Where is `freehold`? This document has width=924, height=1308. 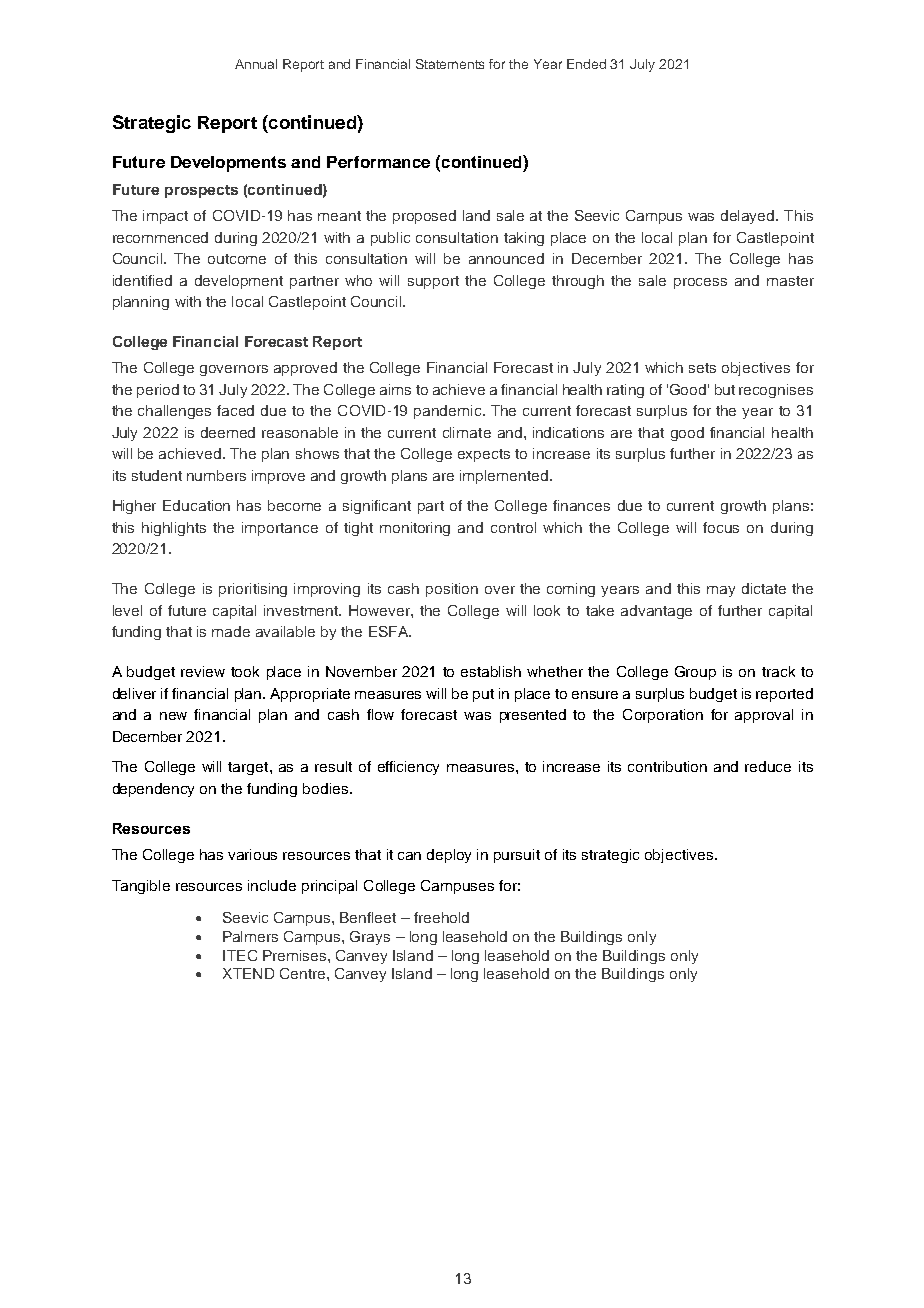 freehold is located at coordinates (441, 917).
